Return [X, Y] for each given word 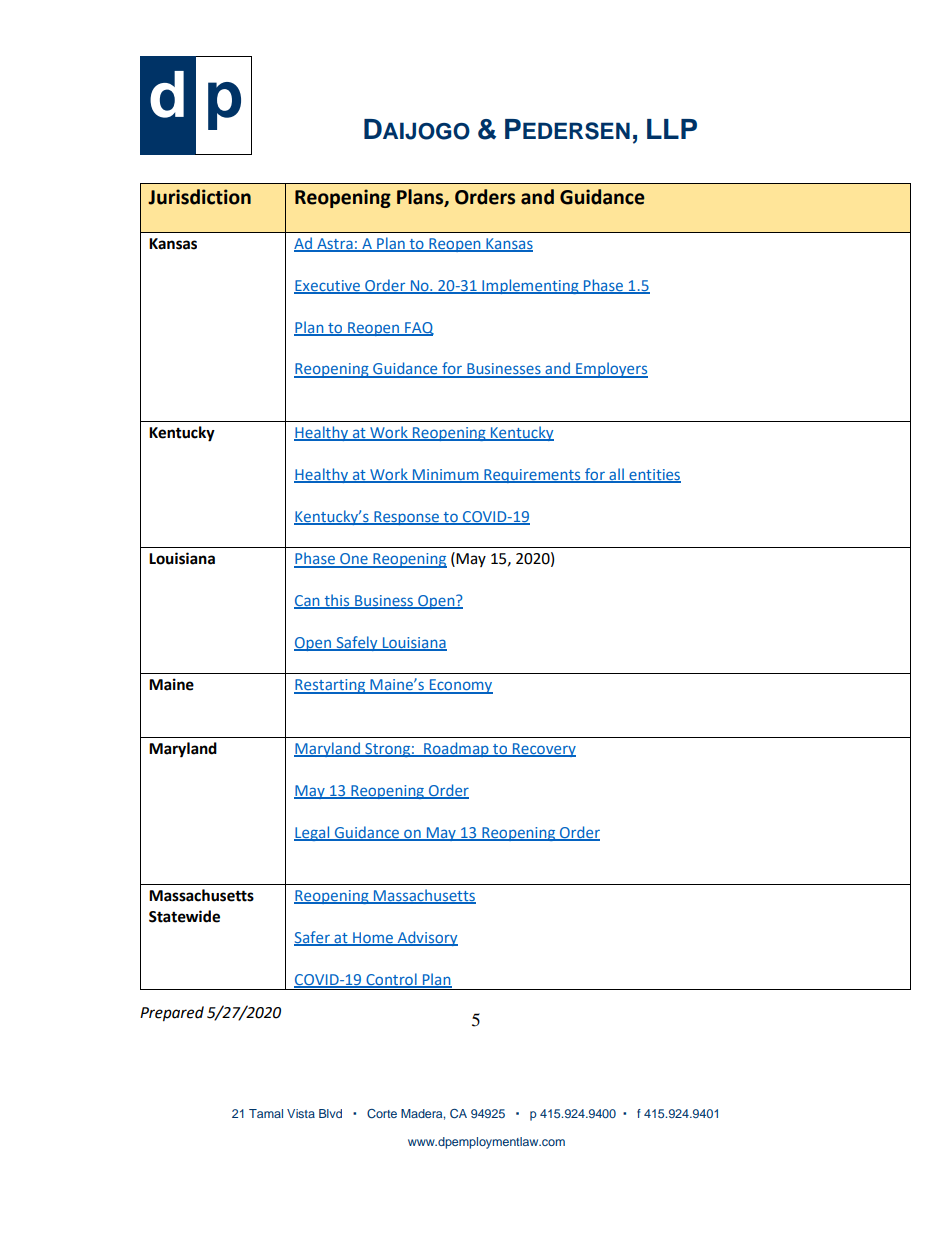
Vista [301, 1113]
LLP [672, 129]
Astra [335, 245]
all [616, 475]
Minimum [446, 475]
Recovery [543, 750]
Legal [313, 833]
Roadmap [456, 749]
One [354, 560]
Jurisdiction [199, 197]
